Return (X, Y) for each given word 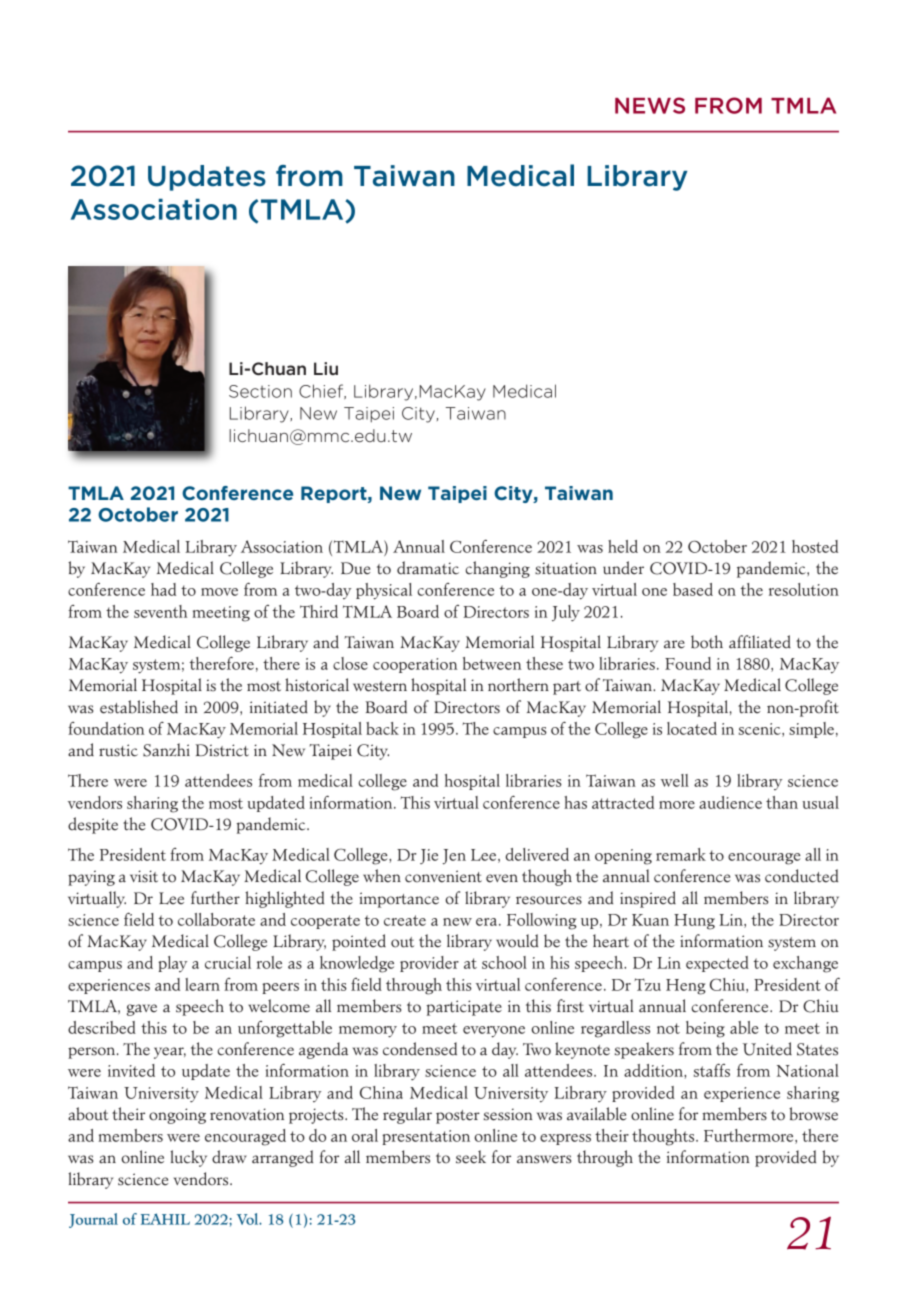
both (707, 642)
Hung (694, 922)
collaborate (216, 919)
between (492, 663)
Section (260, 391)
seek (471, 1157)
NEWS (650, 105)
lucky (188, 1158)
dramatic (428, 568)
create (405, 920)
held (623, 546)
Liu (326, 368)
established (139, 707)
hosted (815, 546)
